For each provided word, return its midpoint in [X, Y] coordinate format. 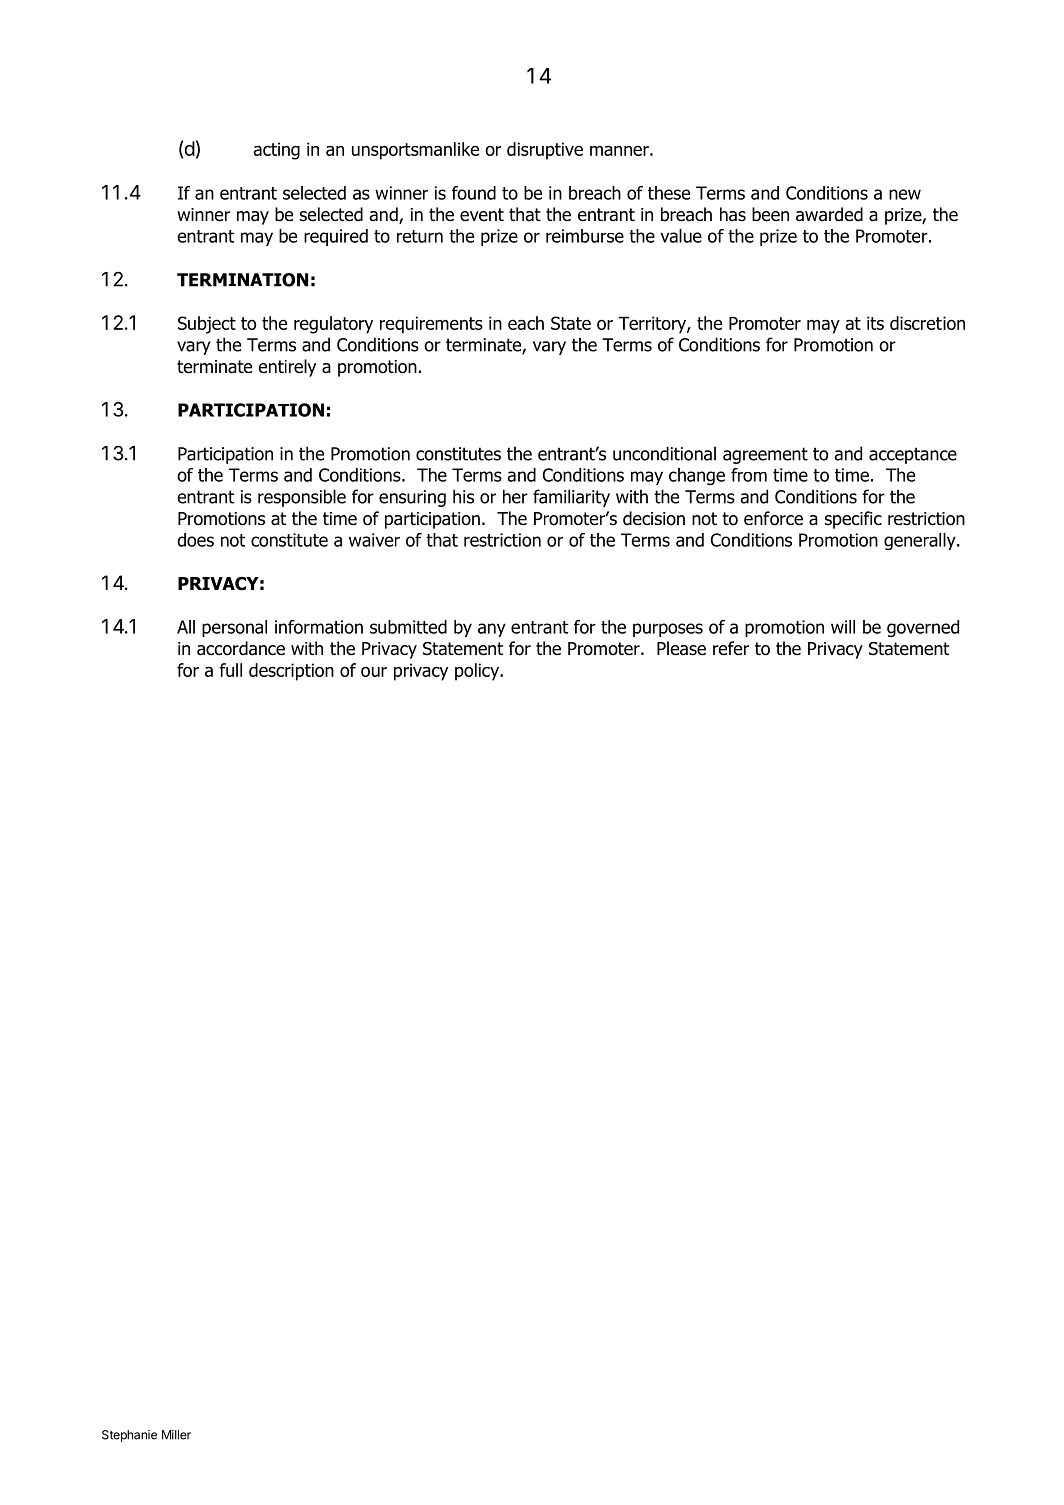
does [195, 540]
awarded [829, 214]
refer [731, 648]
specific [853, 520]
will [843, 627]
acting [276, 151]
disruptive [545, 151]
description [291, 672]
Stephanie [129, 1436]
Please [681, 648]
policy [478, 672]
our [374, 671]
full [230, 670]
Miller [176, 1435]
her [515, 496]
